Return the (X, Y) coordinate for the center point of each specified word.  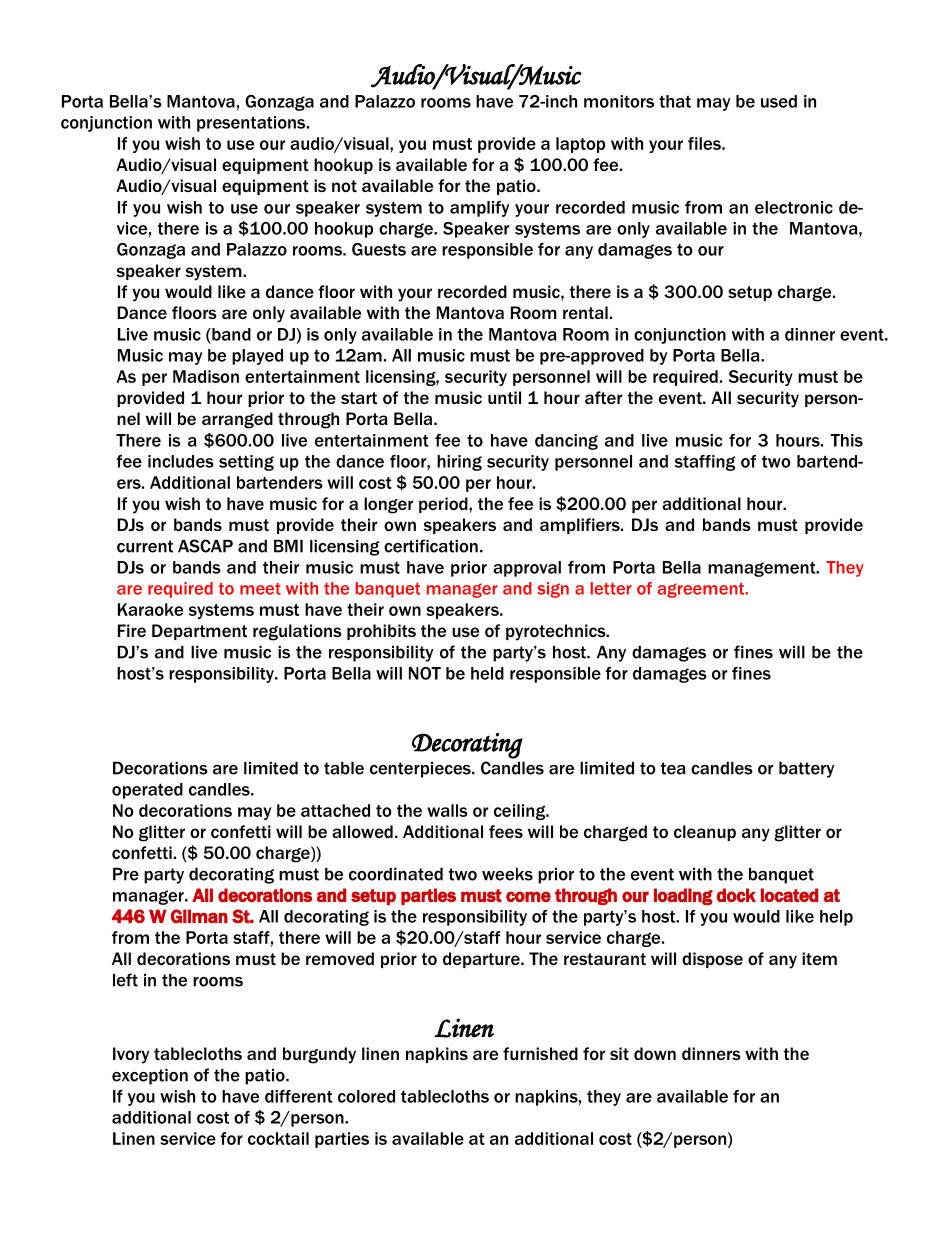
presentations (252, 124)
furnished (540, 1053)
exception (150, 1076)
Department (199, 632)
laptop (580, 145)
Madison (206, 376)
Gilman (199, 916)
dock (736, 895)
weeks (507, 874)
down (655, 1053)
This (846, 440)
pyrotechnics (557, 632)
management (763, 569)
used (779, 101)
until (504, 397)
